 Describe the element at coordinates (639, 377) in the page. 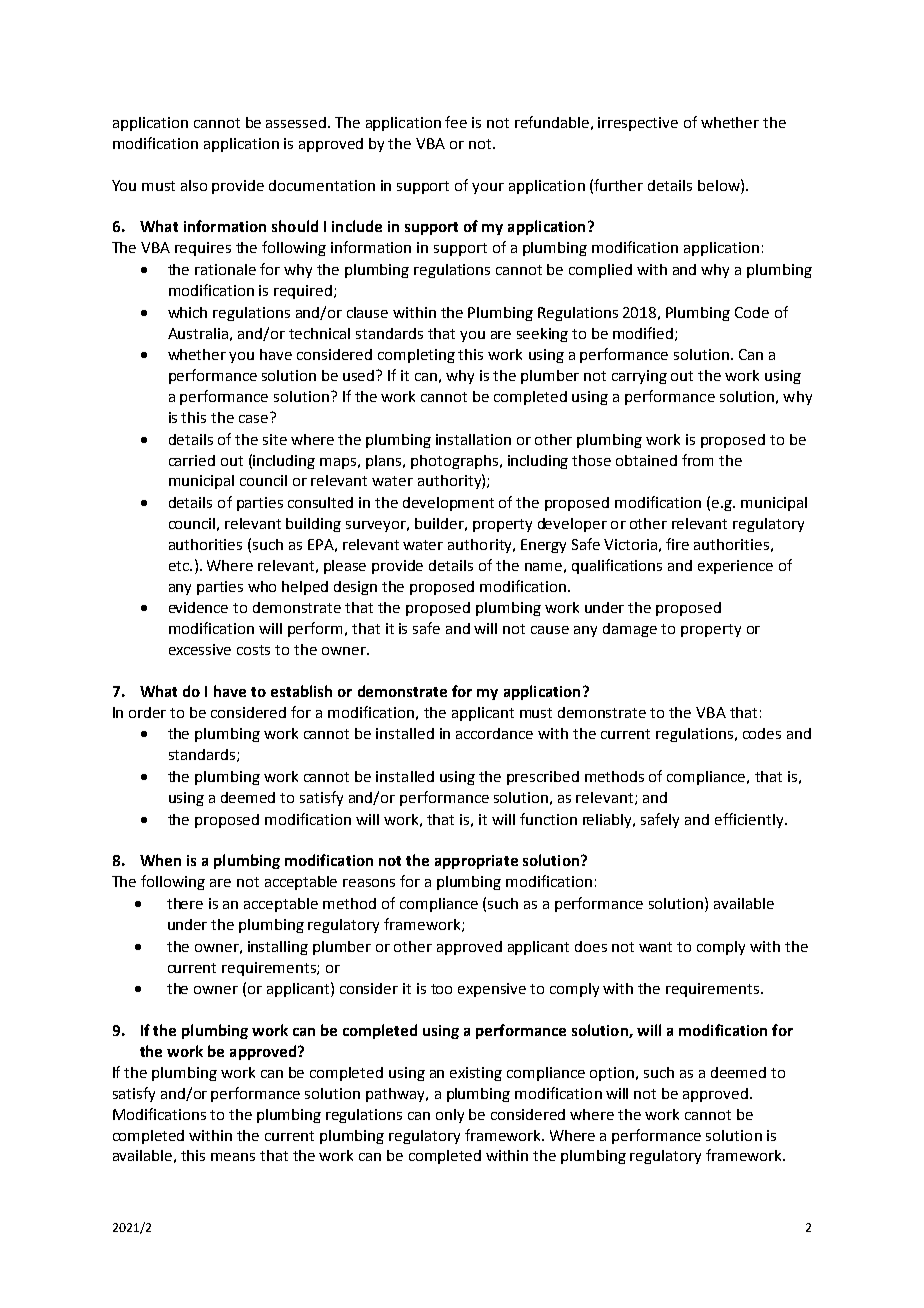

I see `carrying` at that location.
